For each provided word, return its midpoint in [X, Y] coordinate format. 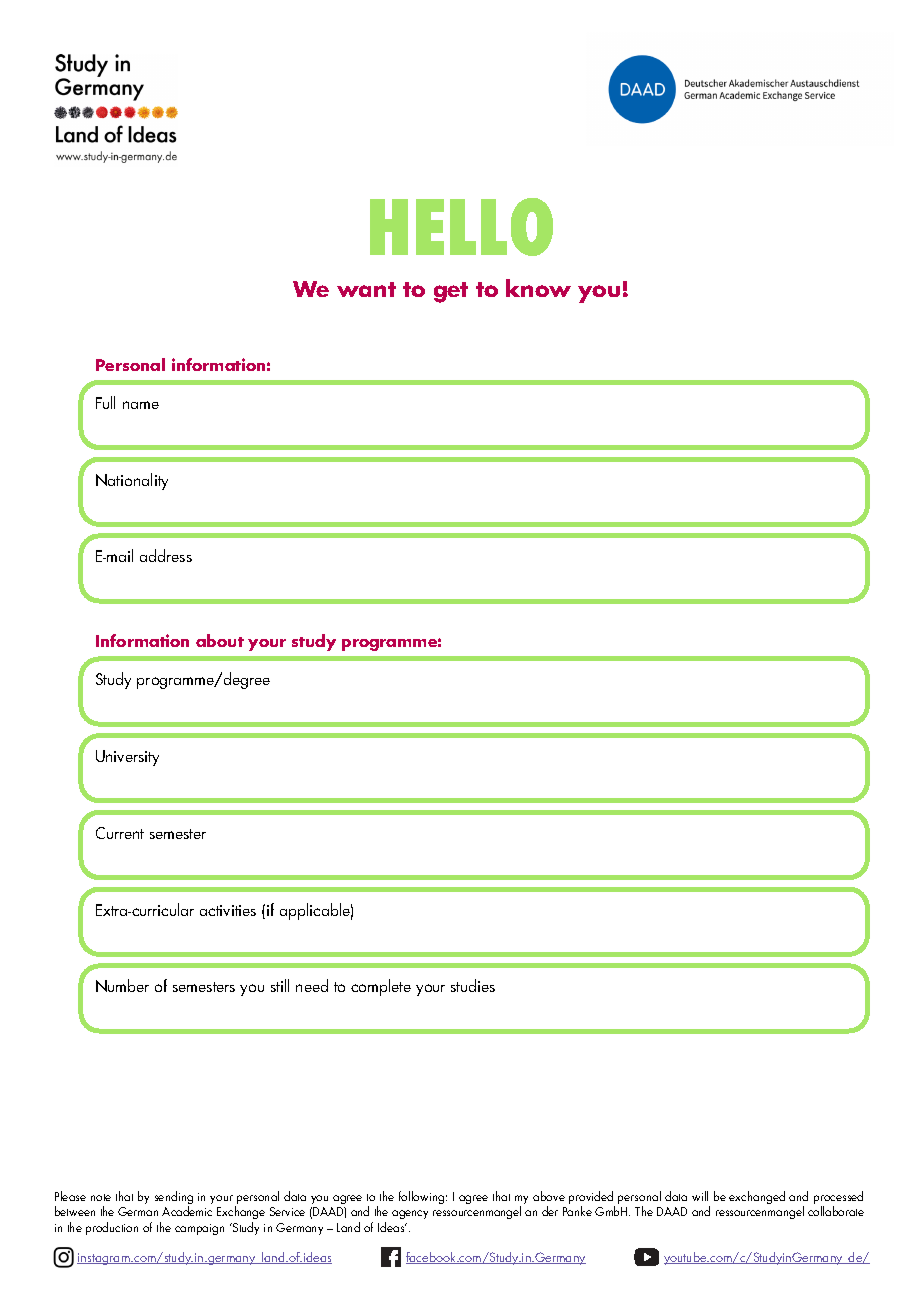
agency [410, 1214]
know [538, 288]
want [366, 289]
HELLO [461, 227]
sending [174, 1199]
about [220, 640]
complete [381, 987]
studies [473, 985]
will [700, 1196]
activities [228, 910]
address [166, 555]
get [451, 292]
